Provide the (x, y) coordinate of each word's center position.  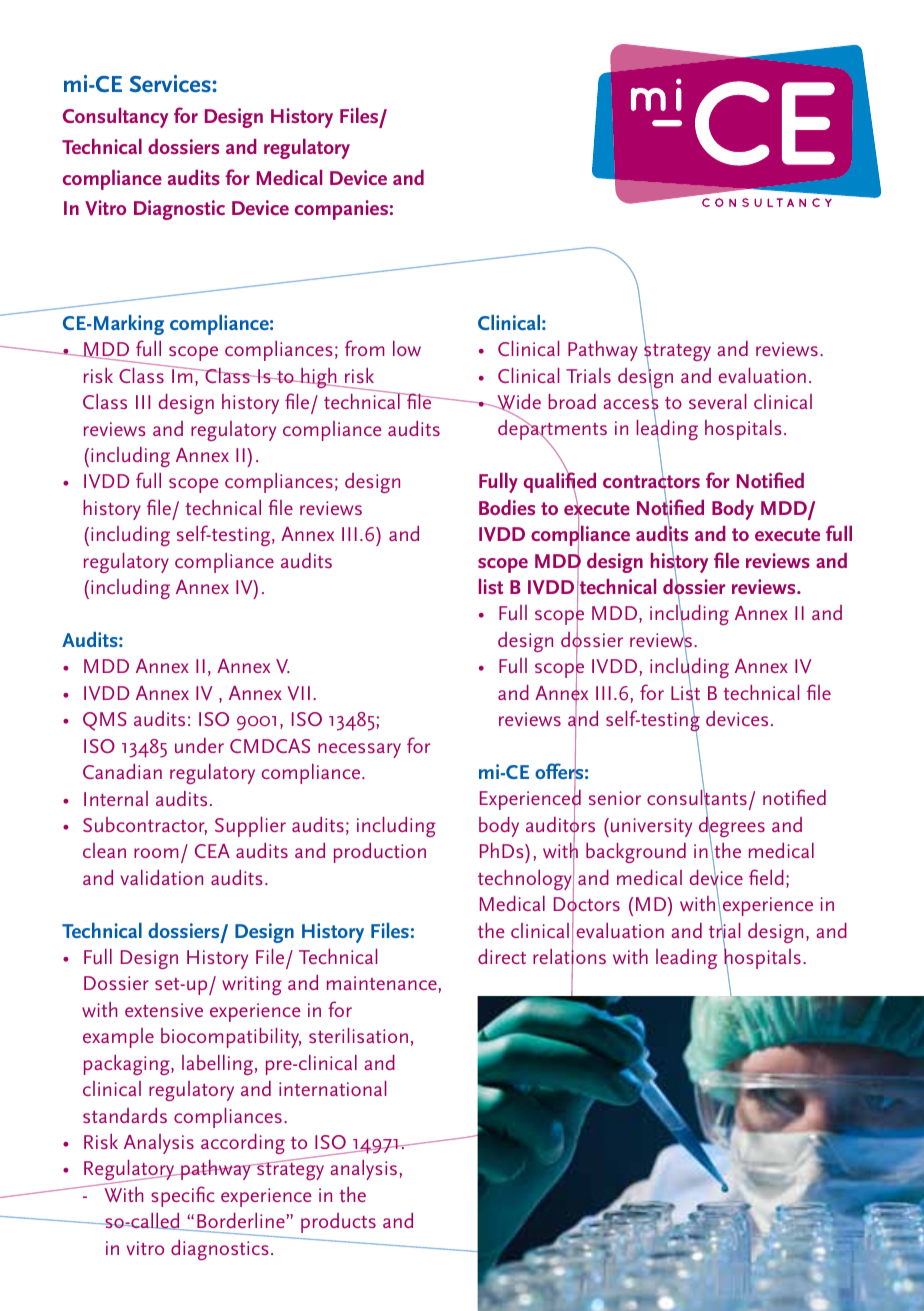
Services (171, 83)
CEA (212, 851)
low (407, 348)
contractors (651, 483)
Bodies (507, 507)
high (319, 378)
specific (183, 1196)
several (717, 401)
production (380, 853)
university (651, 827)
